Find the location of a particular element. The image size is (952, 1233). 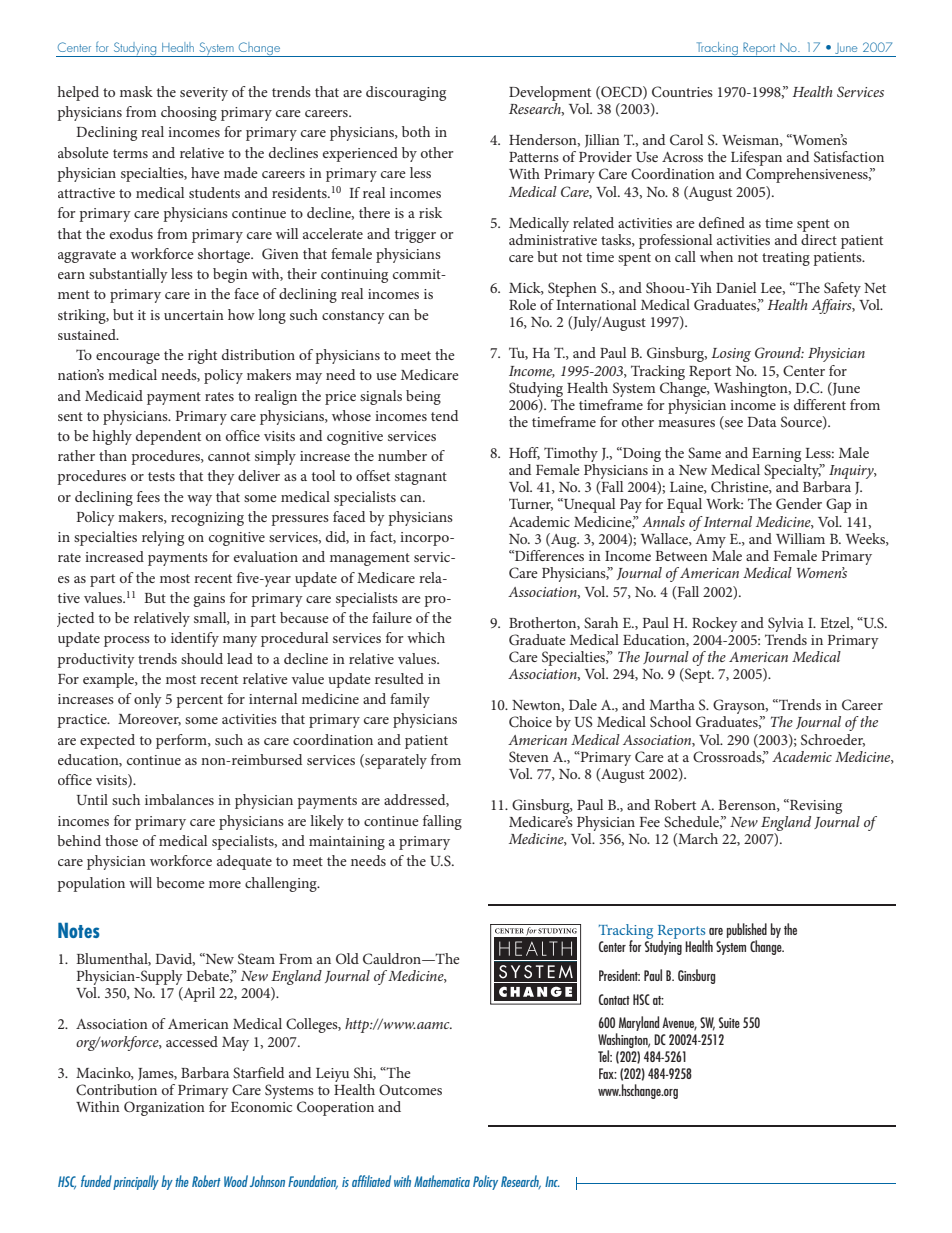

tests is located at coordinates (161, 476).
